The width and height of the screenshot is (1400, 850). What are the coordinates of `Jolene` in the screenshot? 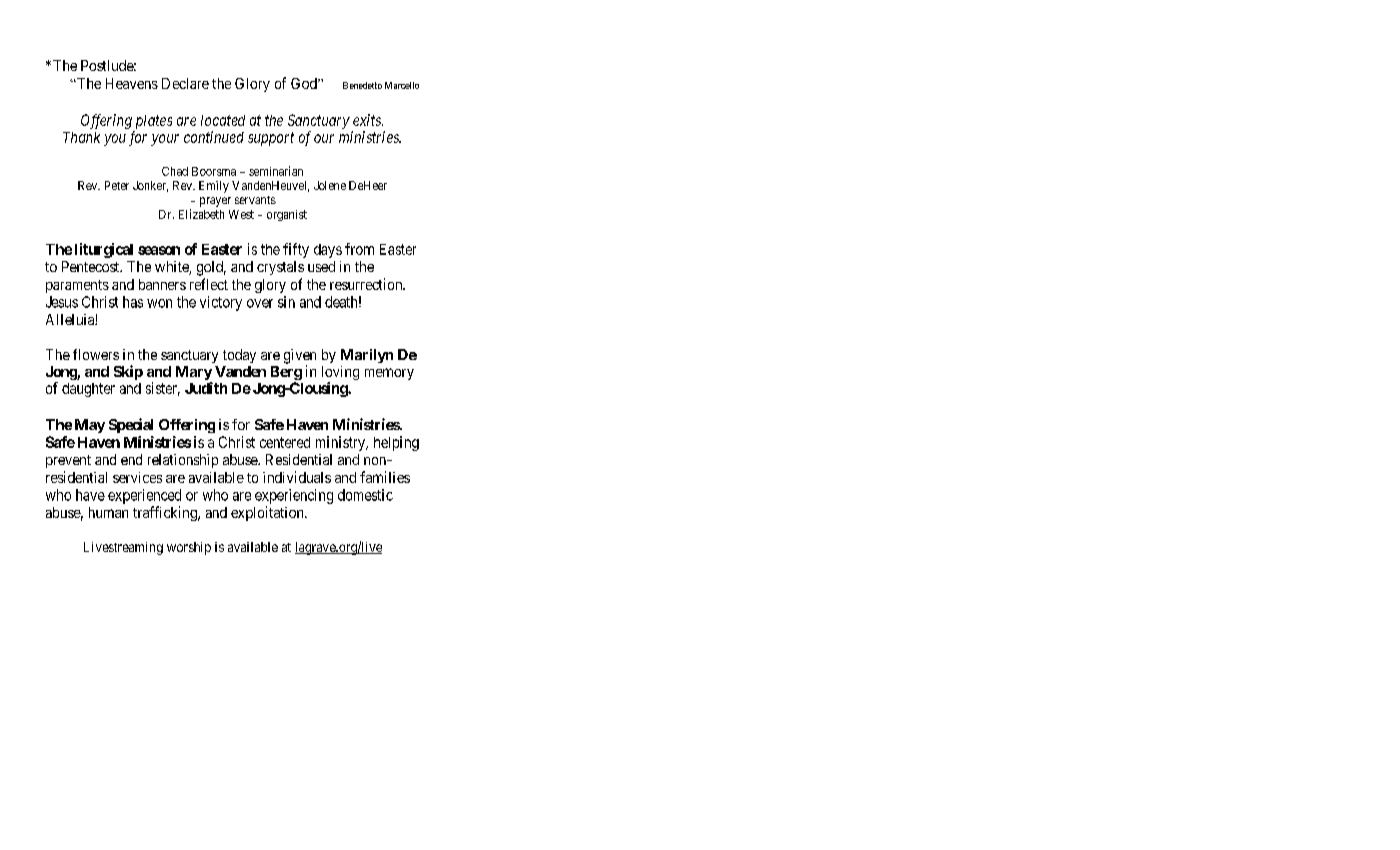 It's located at (330, 185).
